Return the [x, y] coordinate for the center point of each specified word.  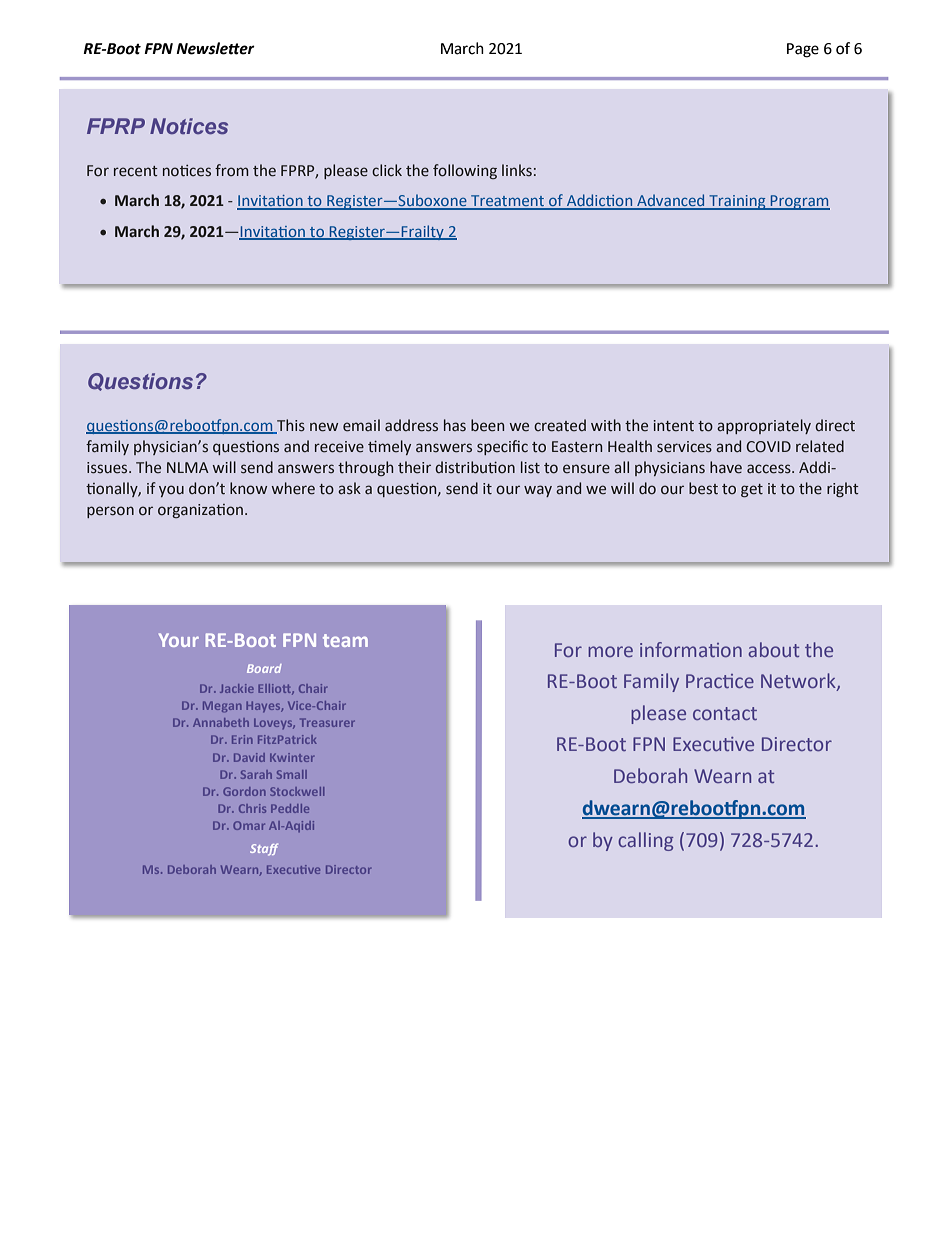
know [248, 488]
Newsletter [215, 48]
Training [737, 202]
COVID [768, 447]
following [465, 171]
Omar [249, 825]
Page [803, 50]
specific [502, 447]
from [231, 170]
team [345, 640]
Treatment [508, 202]
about [774, 649]
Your [179, 640]
